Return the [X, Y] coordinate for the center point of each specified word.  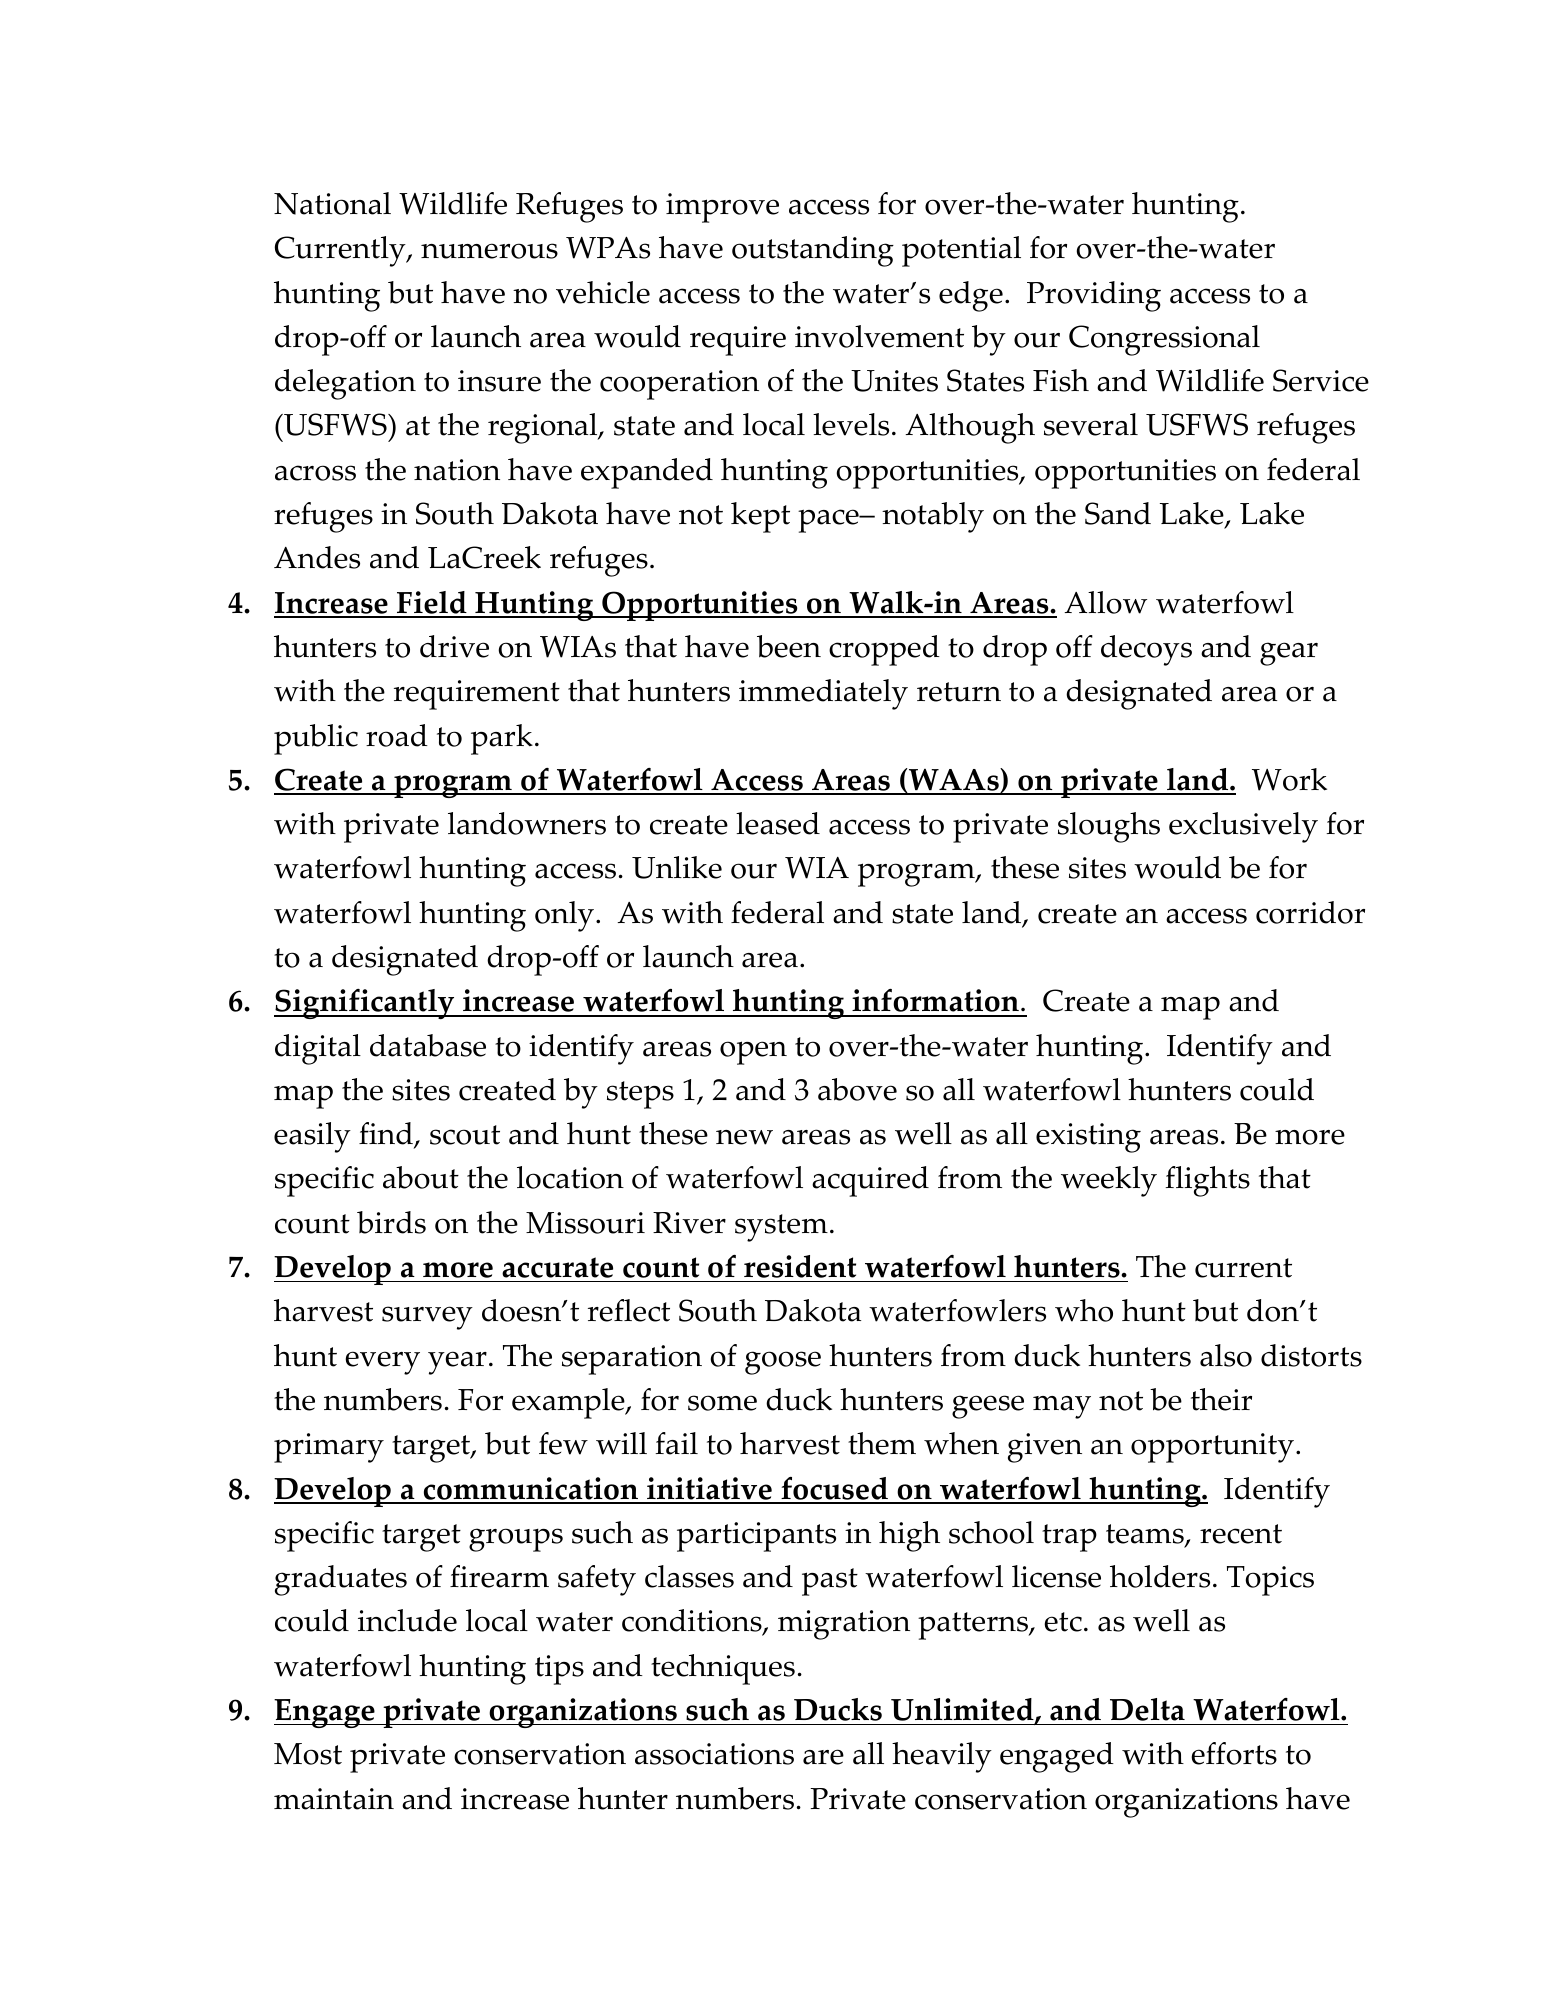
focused [834, 1490]
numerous [489, 251]
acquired [870, 1181]
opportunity [1212, 1448]
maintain [334, 1799]
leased [778, 823]
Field [432, 604]
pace [829, 521]
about [421, 1177]
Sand [1118, 513]
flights [1207, 1181]
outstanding [813, 251]
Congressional [1164, 340]
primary [329, 1448]
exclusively [1243, 827]
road [397, 735]
